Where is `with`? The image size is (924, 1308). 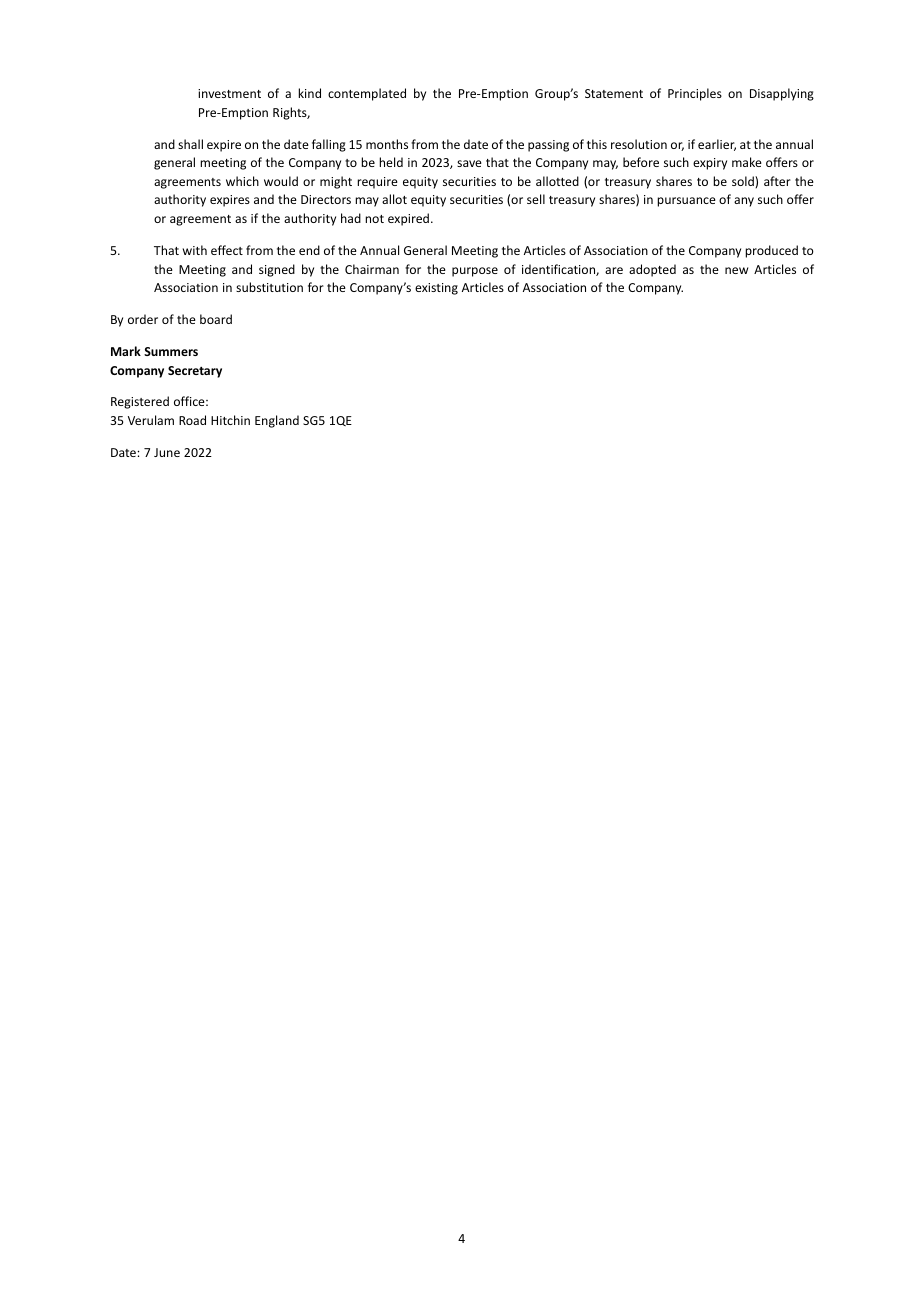
with is located at coordinates (195, 250).
